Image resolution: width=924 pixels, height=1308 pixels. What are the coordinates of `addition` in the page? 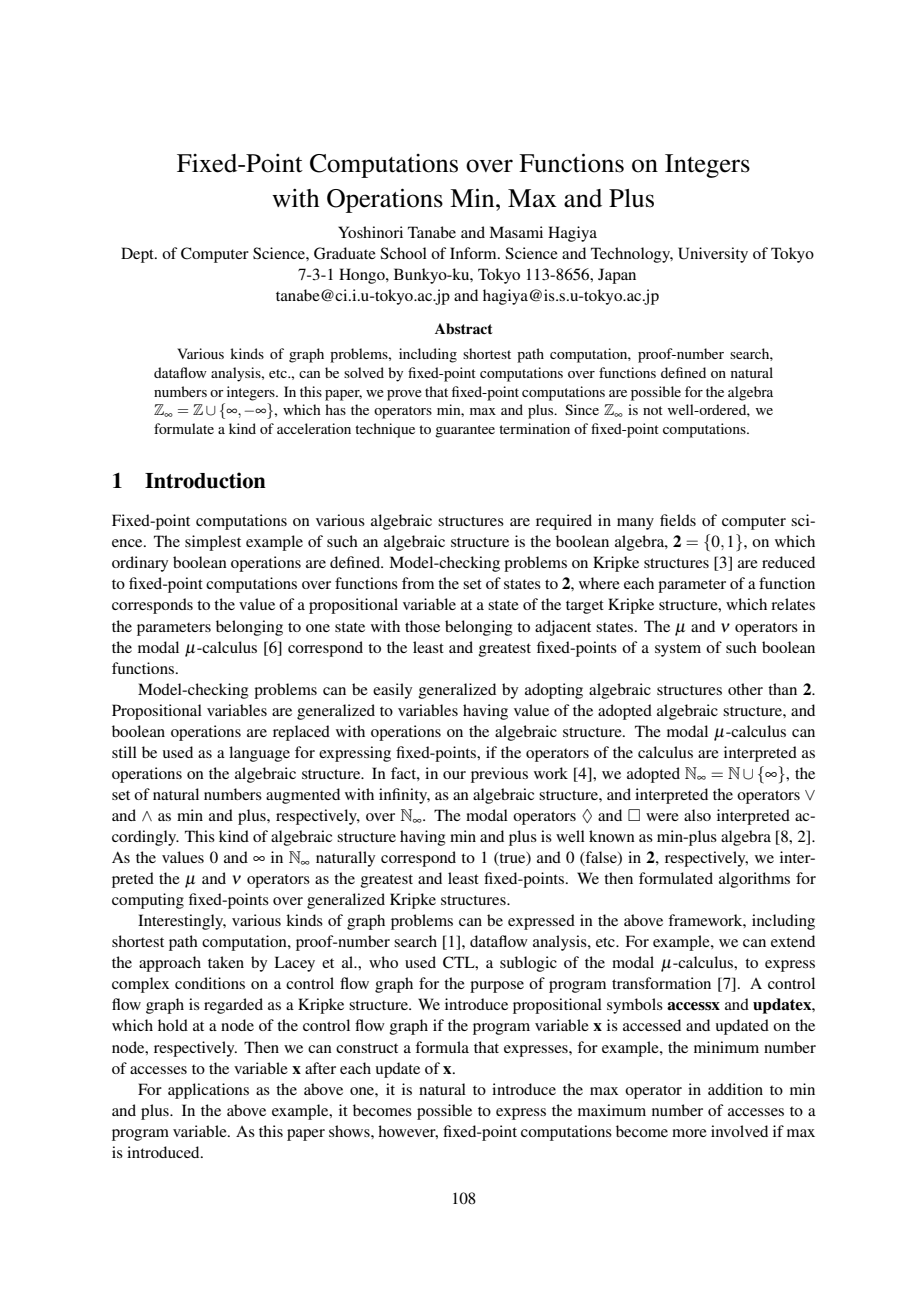 It's located at (735, 1089).
